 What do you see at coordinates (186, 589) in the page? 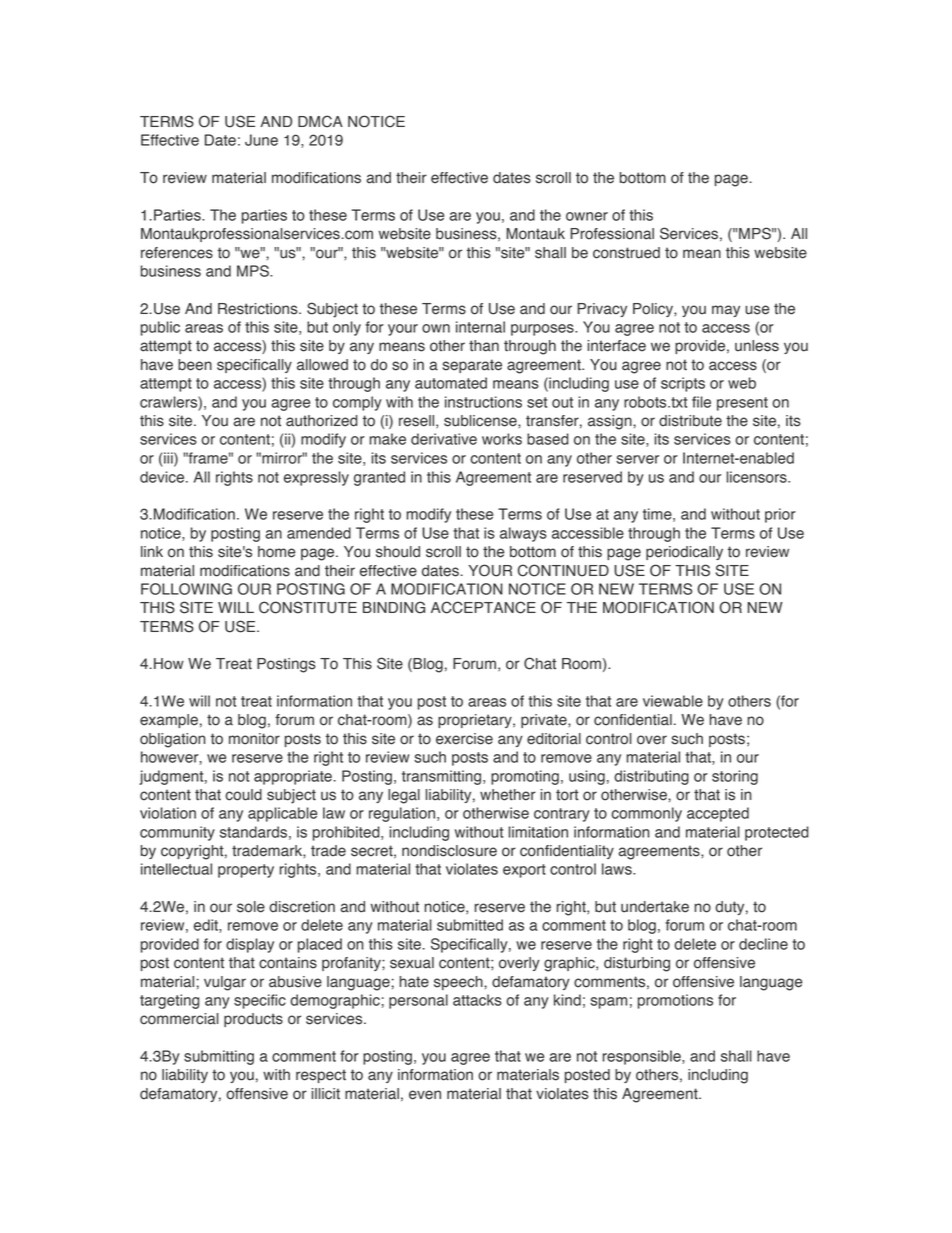
I see `FOLLOWING` at bounding box center [186, 589].
